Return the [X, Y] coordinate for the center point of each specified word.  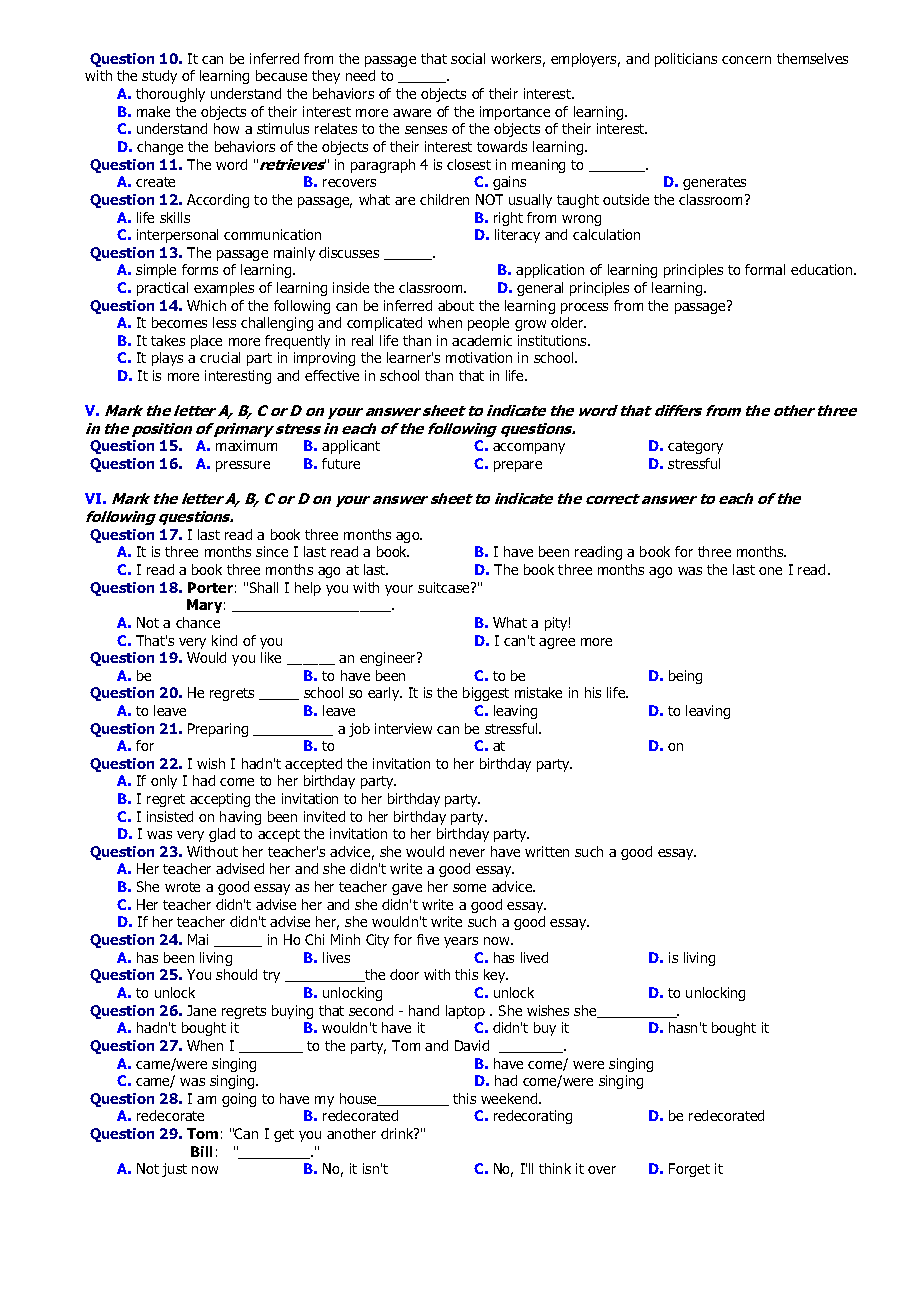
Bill [201, 1151]
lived [534, 957]
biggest [486, 694]
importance [515, 113]
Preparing [218, 730]
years [461, 942]
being [685, 677]
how [226, 128]
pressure [243, 466]
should [236, 974]
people [488, 324]
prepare [518, 466]
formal [765, 269]
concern [746, 60]
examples [224, 289]
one [770, 571]
